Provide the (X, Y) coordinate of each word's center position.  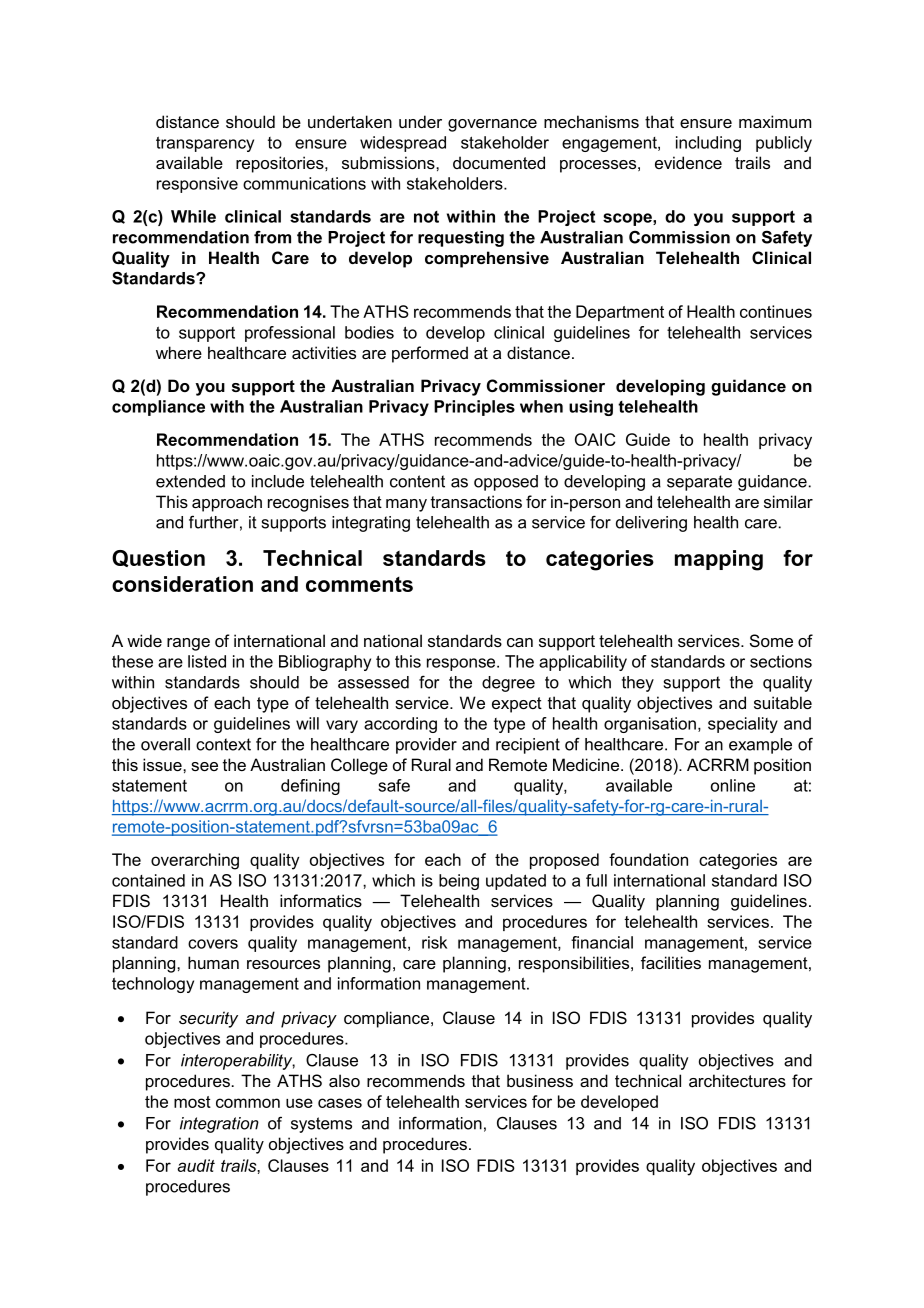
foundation (648, 859)
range (188, 644)
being (459, 882)
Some (771, 640)
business (540, 1080)
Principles (474, 408)
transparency (205, 144)
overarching (195, 861)
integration (219, 1125)
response (462, 664)
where (179, 352)
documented (499, 162)
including (708, 144)
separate (699, 483)
